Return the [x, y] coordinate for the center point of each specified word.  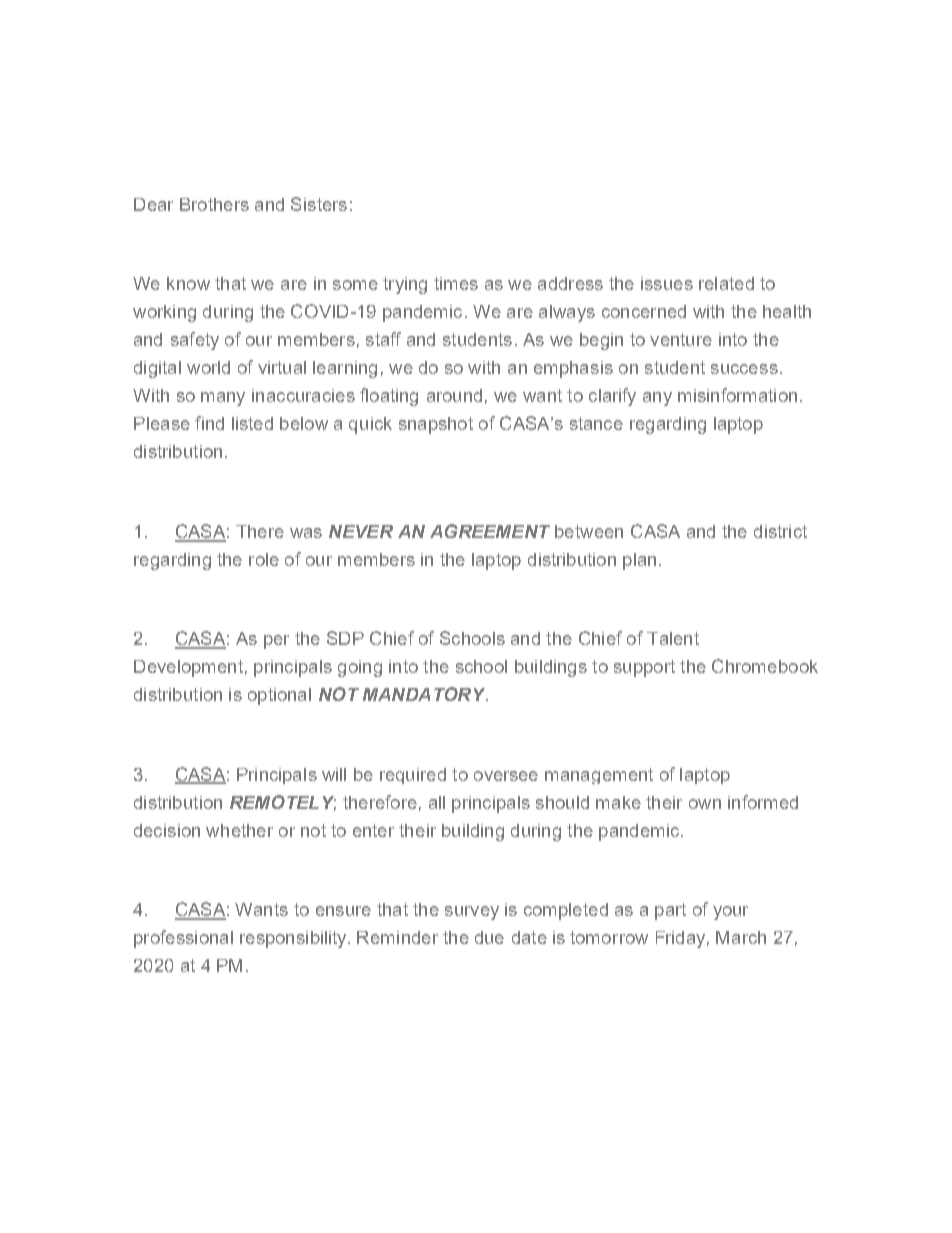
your [730, 913]
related [726, 283]
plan [639, 561]
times [456, 283]
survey [472, 913]
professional [183, 939]
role [264, 559]
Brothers [214, 204]
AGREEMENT [490, 531]
